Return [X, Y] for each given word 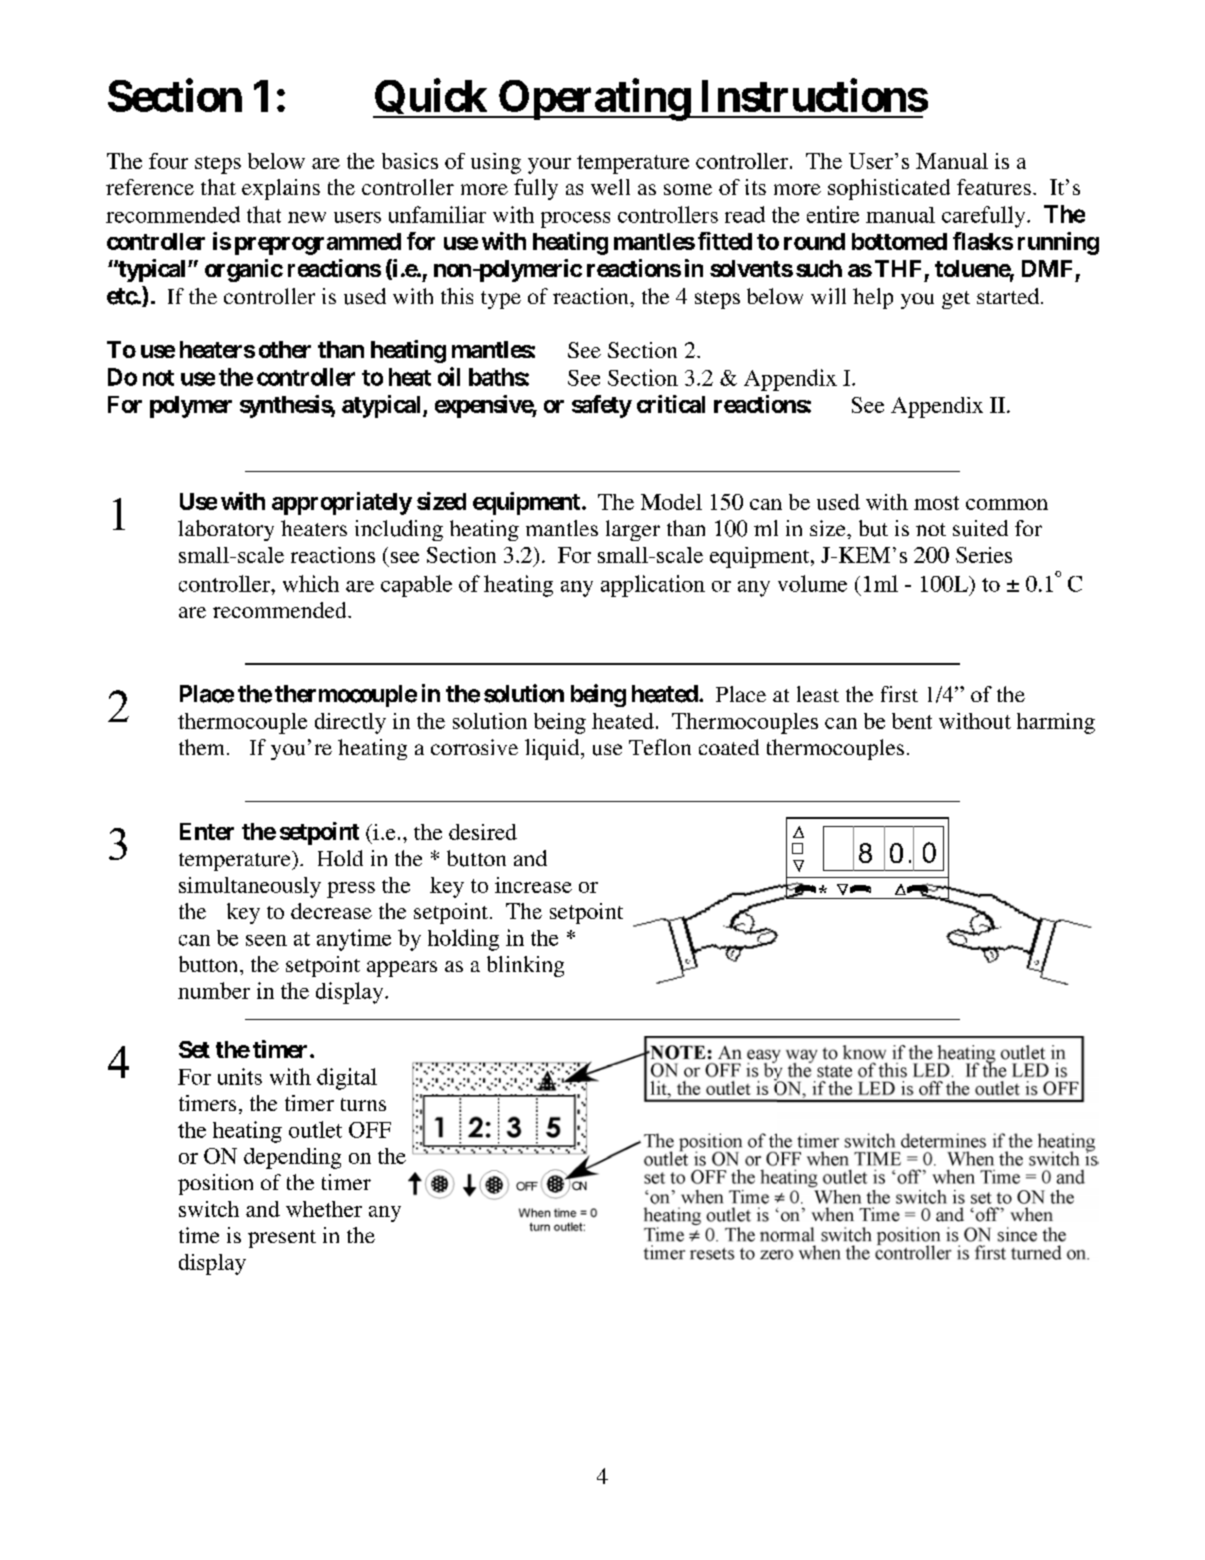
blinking [525, 966]
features [994, 187]
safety [602, 406]
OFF [370, 1130]
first [899, 694]
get [956, 300]
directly [350, 723]
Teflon [660, 747]
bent [912, 721]
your [549, 166]
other [285, 349]
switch [209, 1209]
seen [266, 940]
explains [281, 189]
